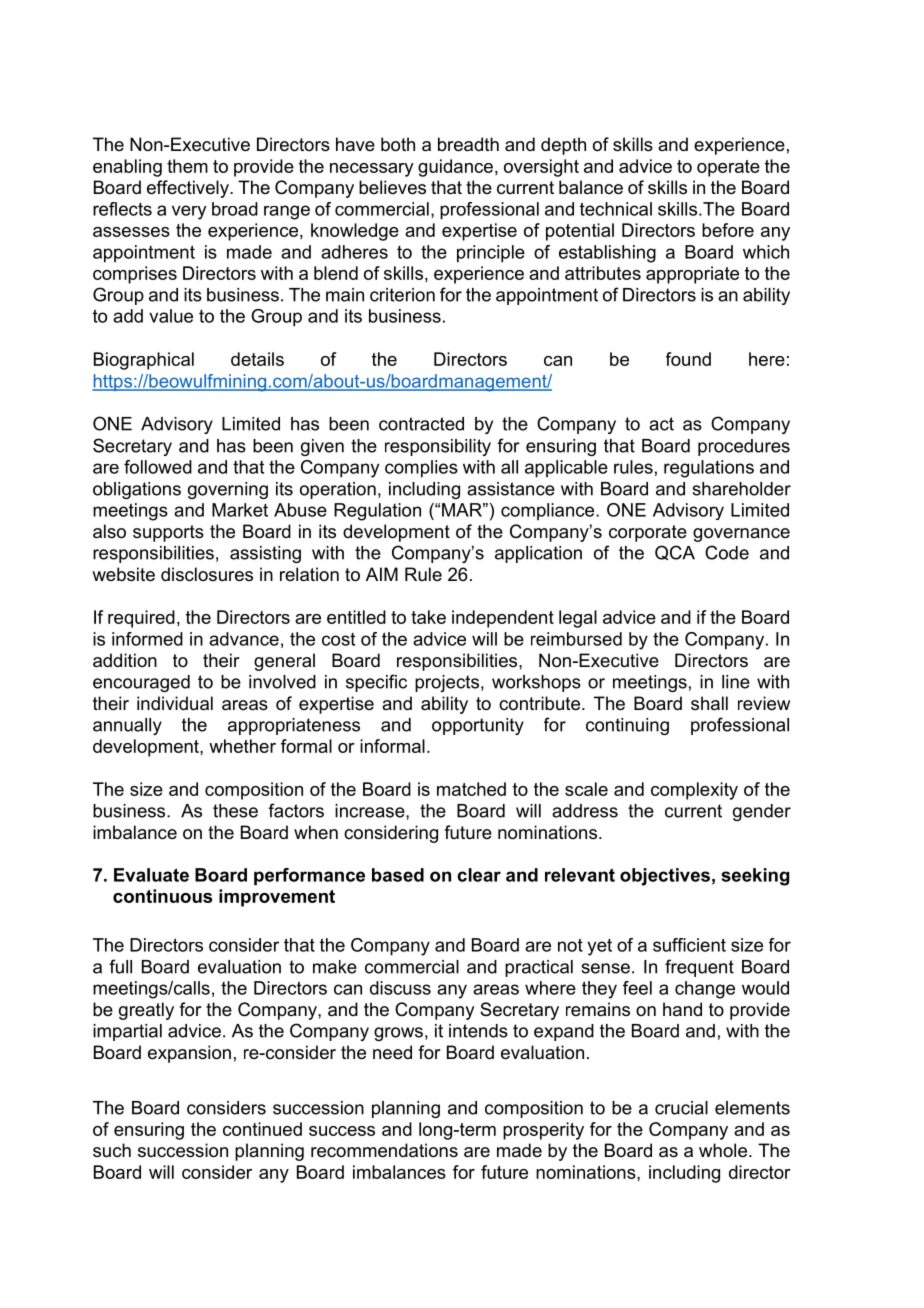  What do you see at coordinates (455, 168) in the screenshot?
I see `guidance` at bounding box center [455, 168].
